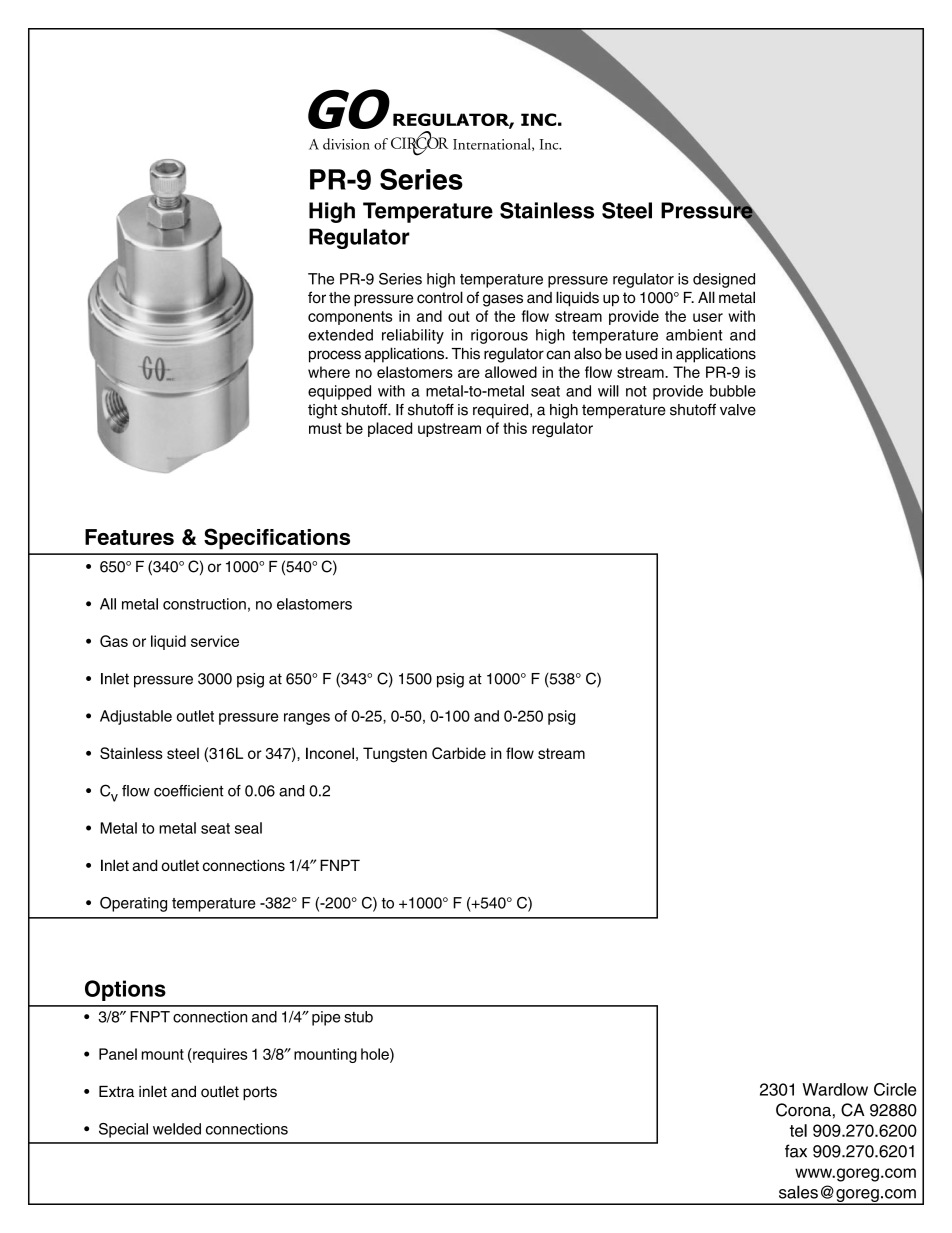 This image has height=1233, width=952. I want to click on Adjustable, so click(136, 717).
